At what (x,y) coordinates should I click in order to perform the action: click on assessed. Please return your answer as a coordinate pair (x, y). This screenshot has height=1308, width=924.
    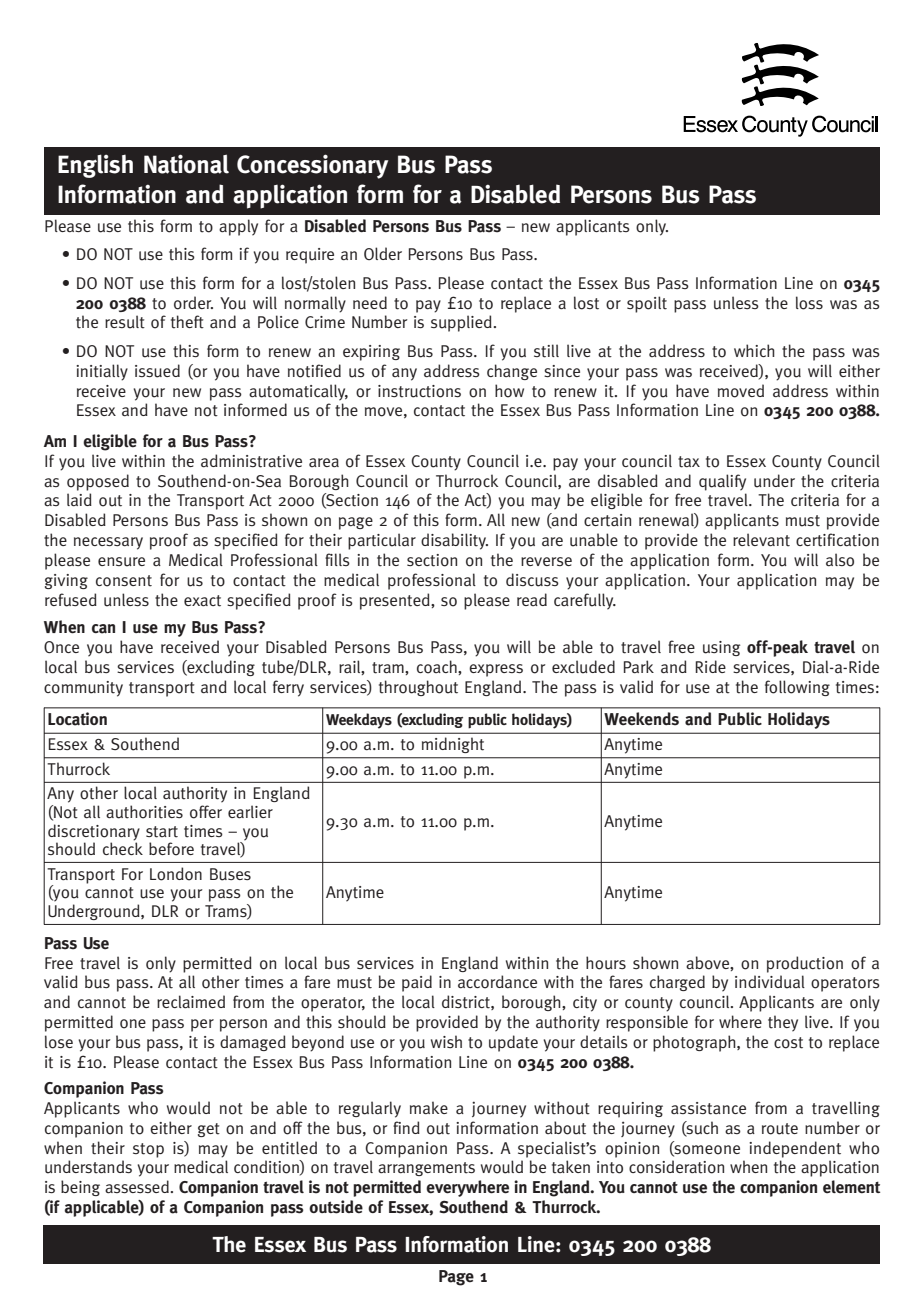
    Looking at the image, I should click on (137, 1187).
